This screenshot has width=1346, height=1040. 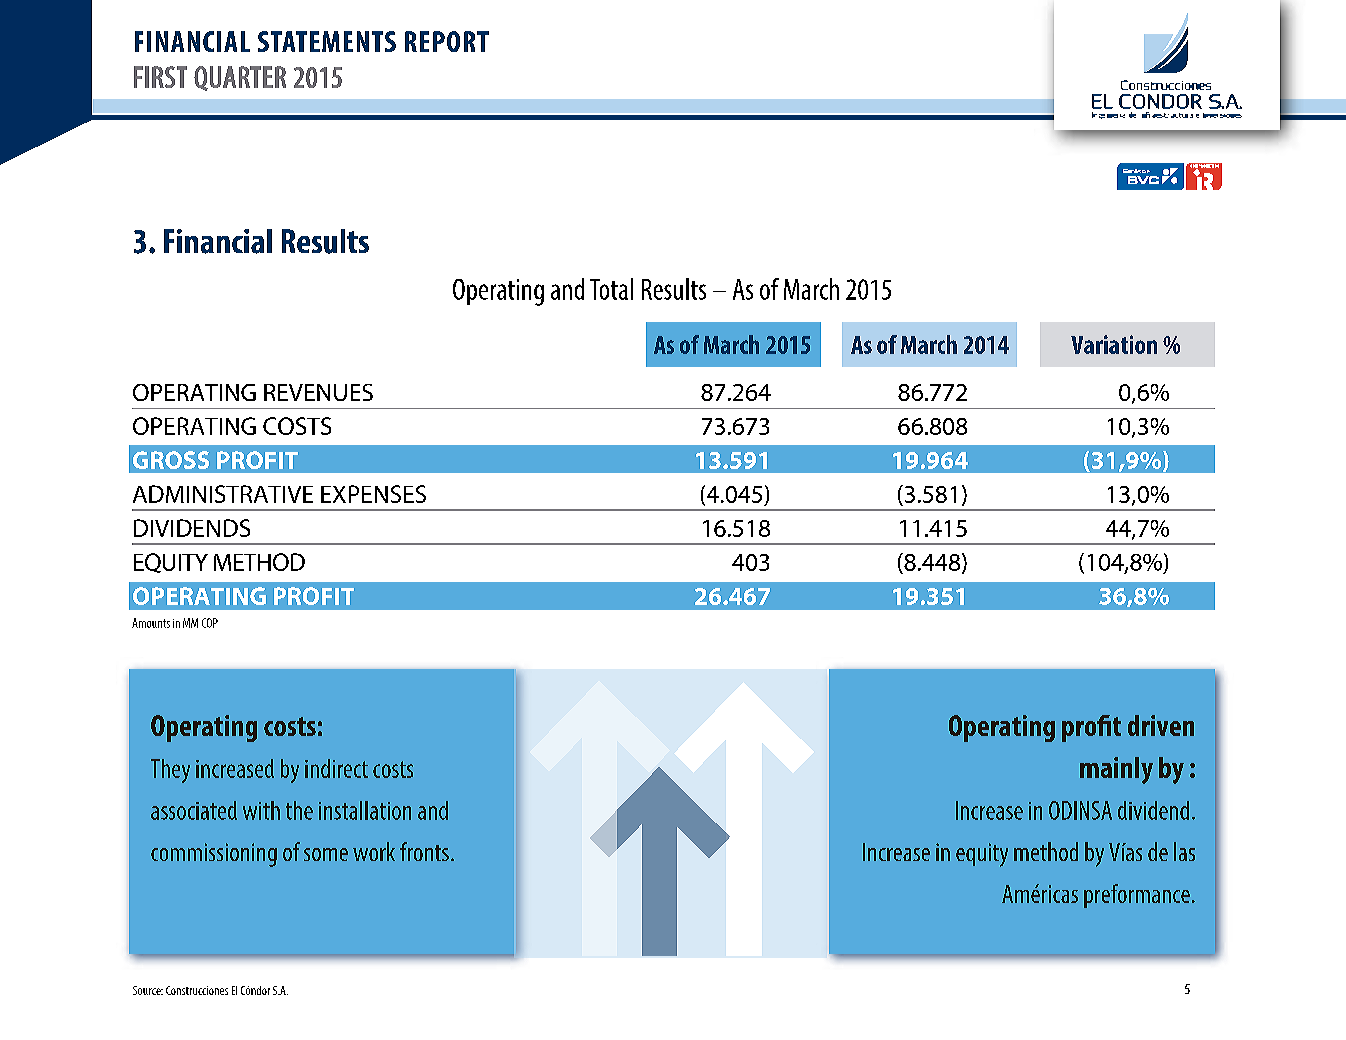 What do you see at coordinates (373, 494) in the screenshot?
I see `EXPENSES` at bounding box center [373, 494].
